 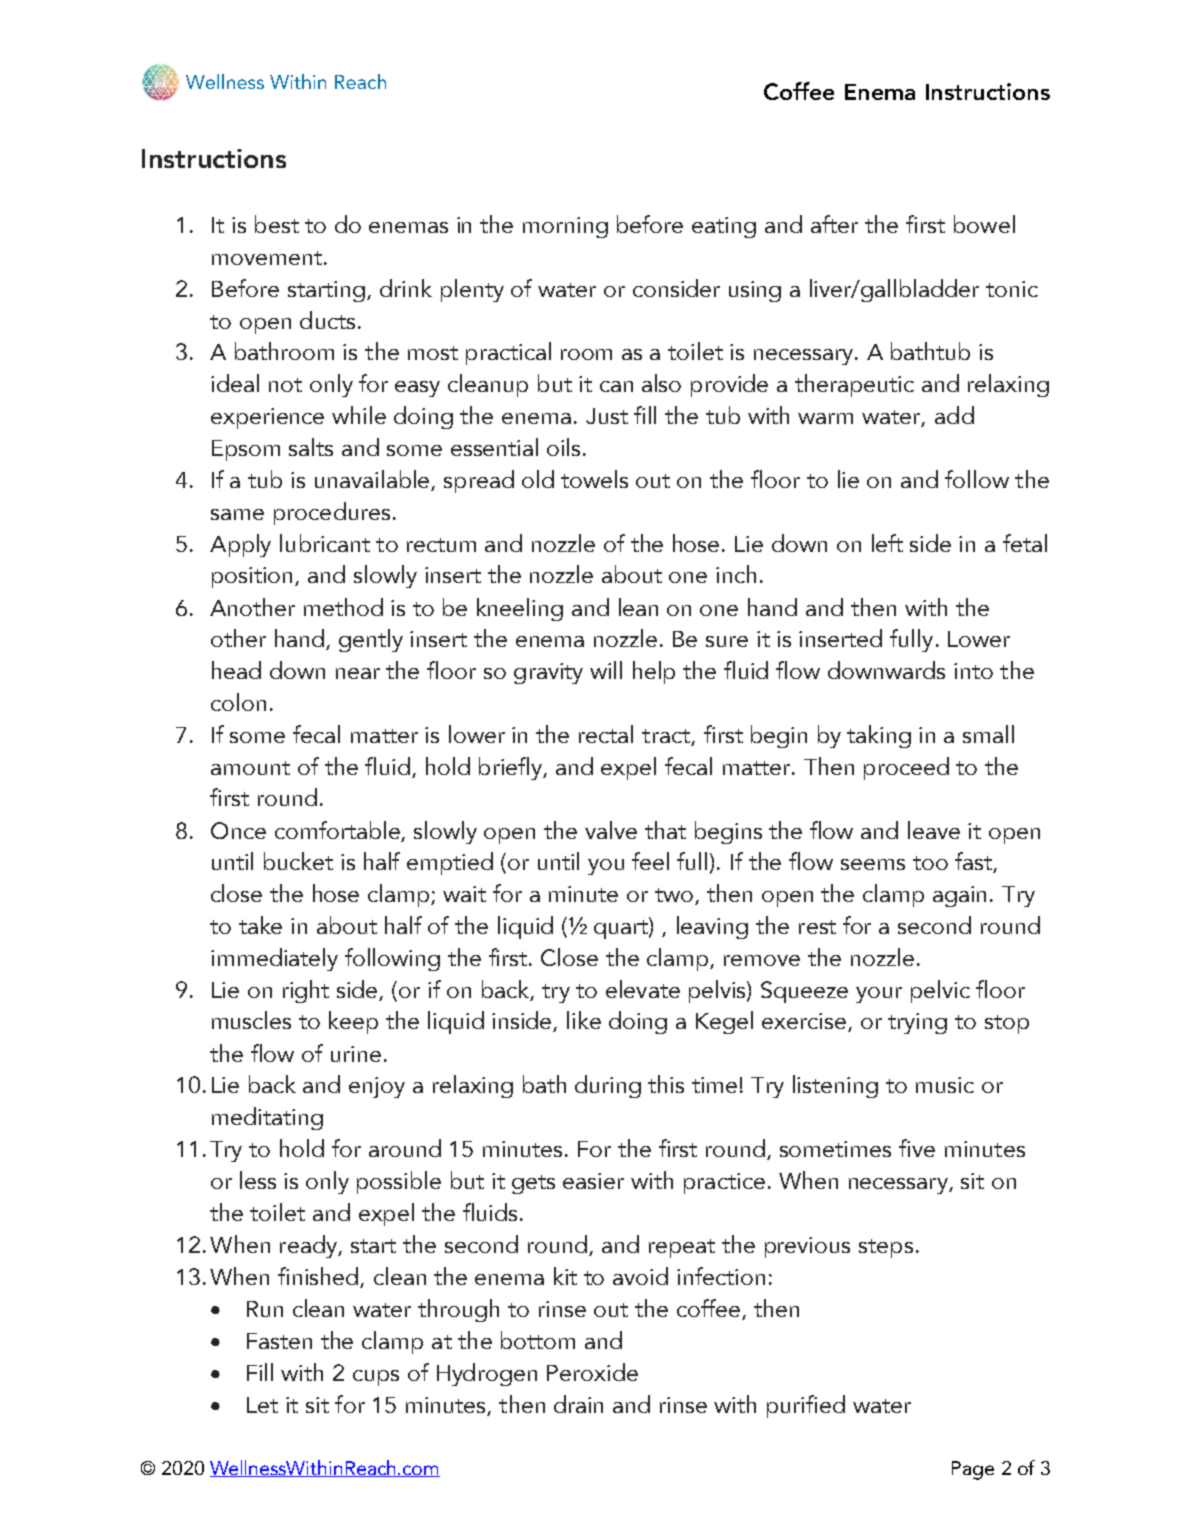 I want to click on near, so click(x=358, y=673).
